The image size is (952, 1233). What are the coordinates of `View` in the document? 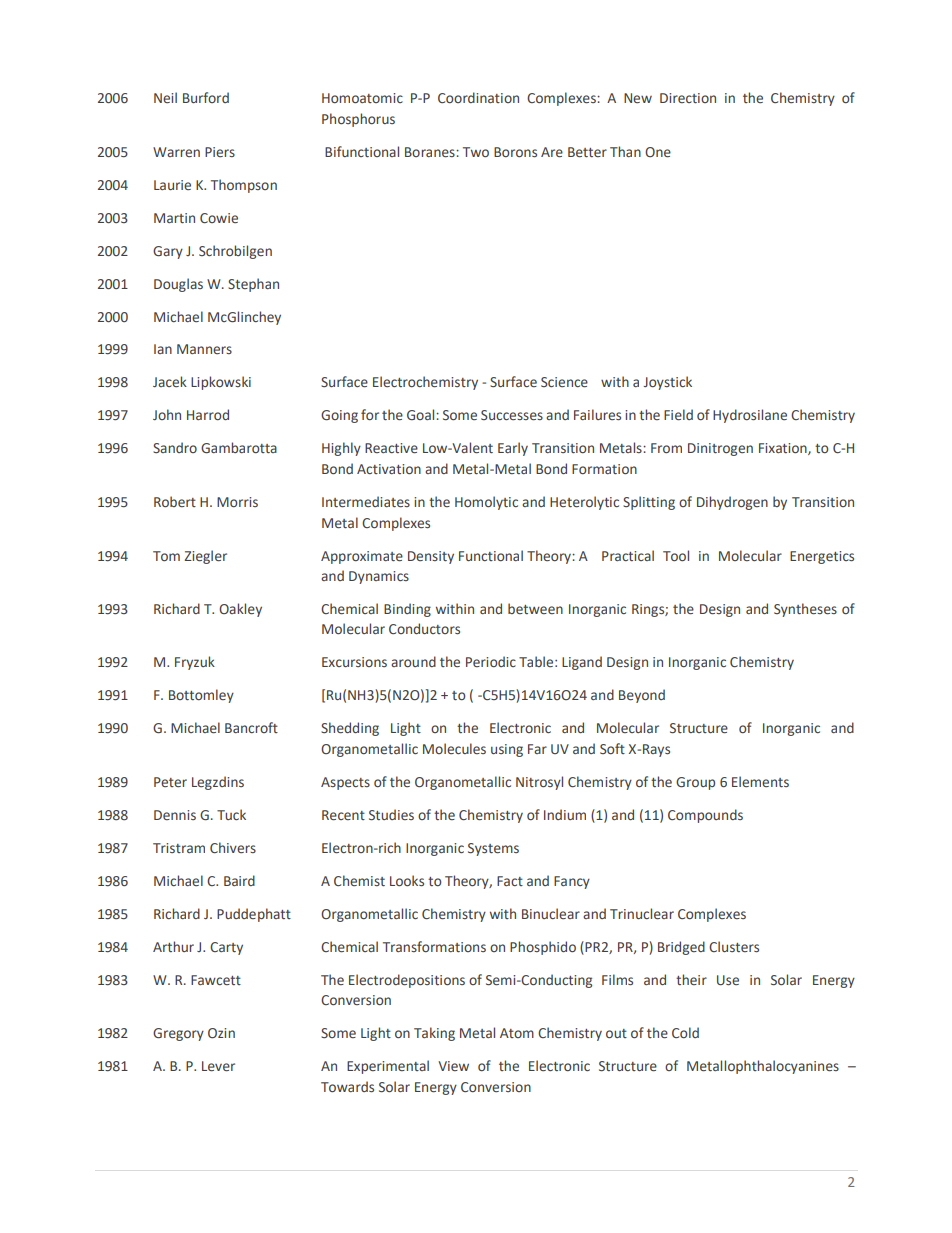 It's located at (453, 1066).
